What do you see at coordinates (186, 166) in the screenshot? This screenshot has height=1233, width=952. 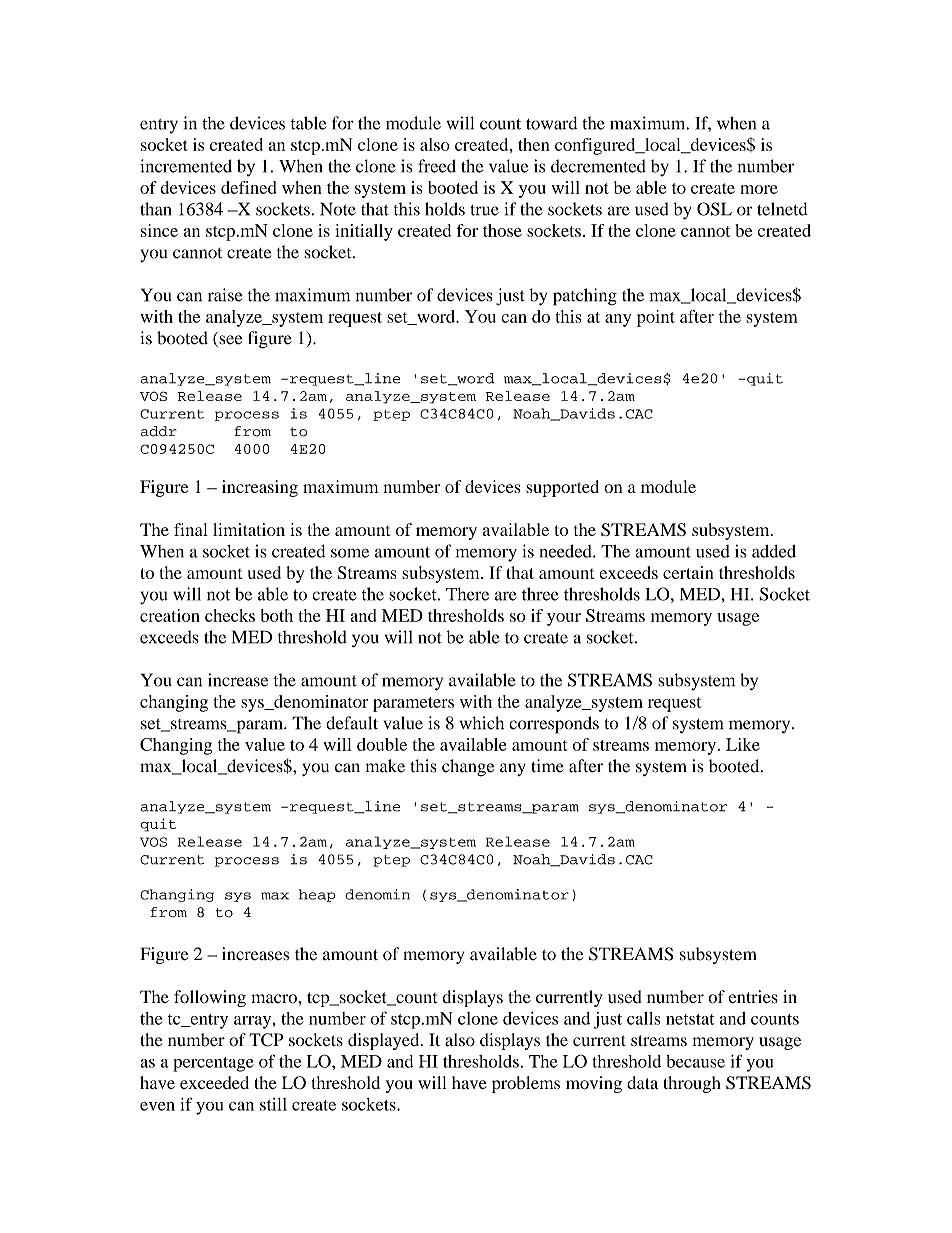 I see `incremented` at bounding box center [186, 166].
